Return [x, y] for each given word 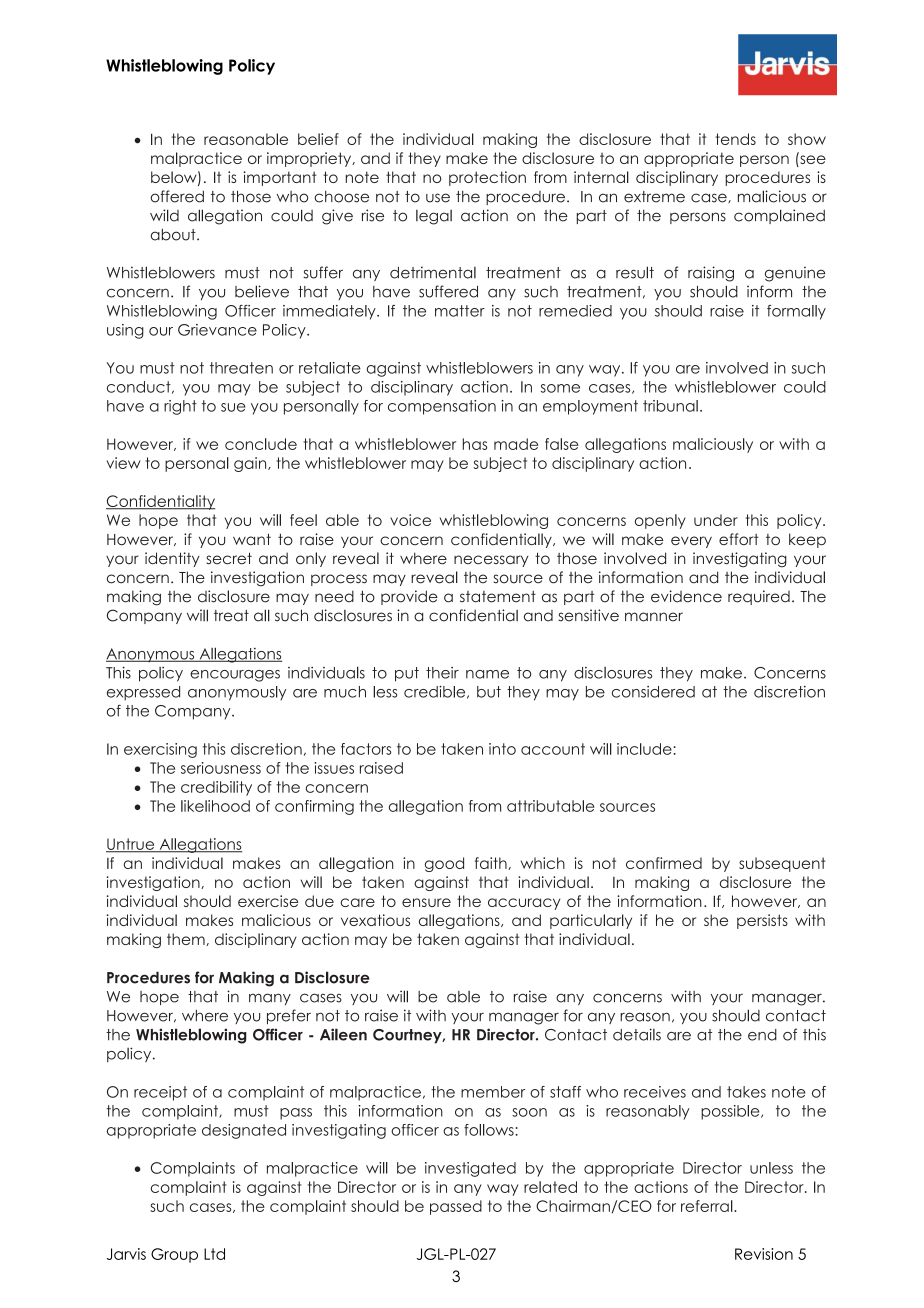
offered [177, 196]
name [487, 674]
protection [487, 178]
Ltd [214, 1254]
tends [735, 139]
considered [653, 692]
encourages [235, 676]
